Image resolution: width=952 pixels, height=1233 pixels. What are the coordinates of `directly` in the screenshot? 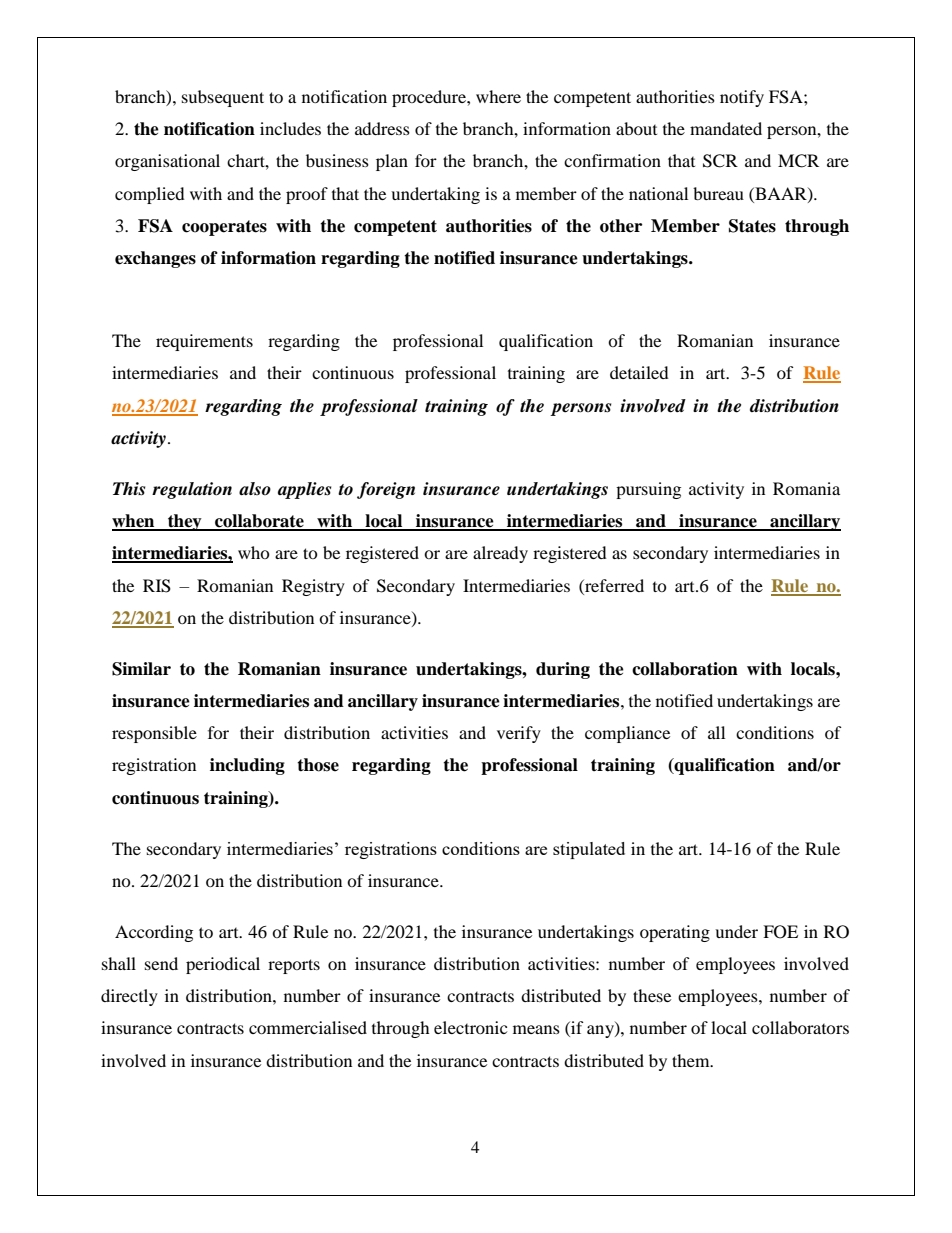 It's located at (129, 997).
